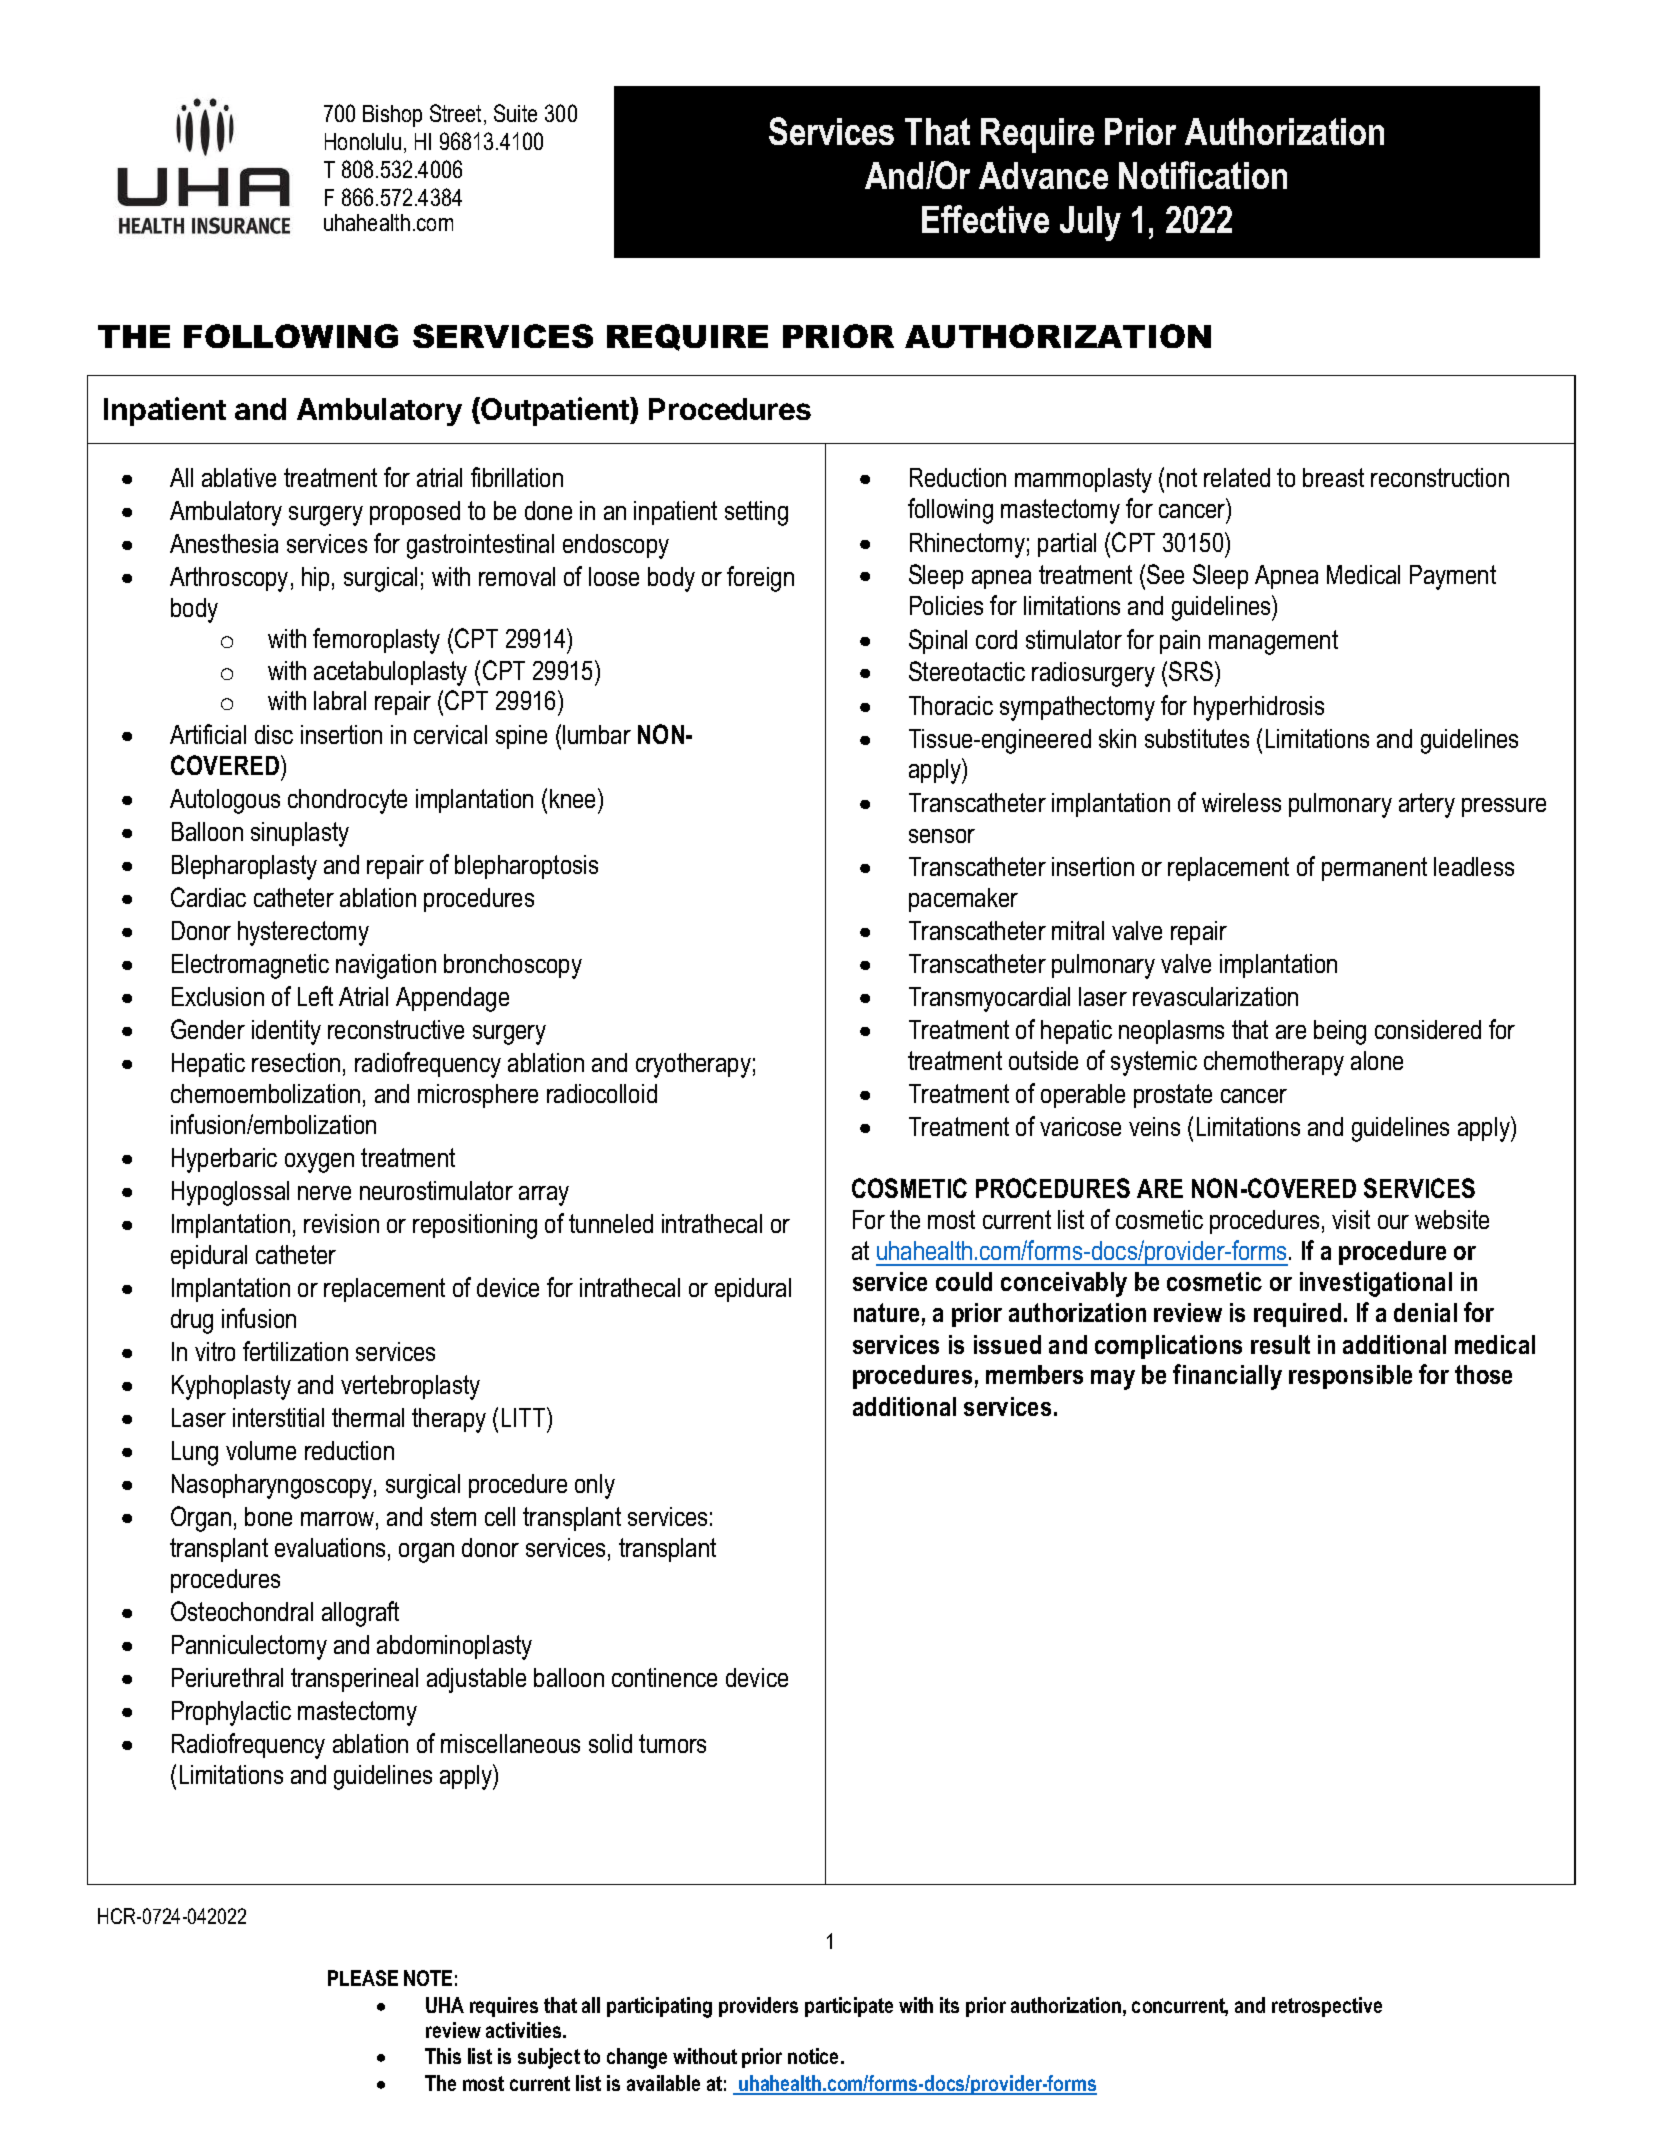 This image has height=2148, width=1660. I want to click on nerve, so click(324, 1193).
